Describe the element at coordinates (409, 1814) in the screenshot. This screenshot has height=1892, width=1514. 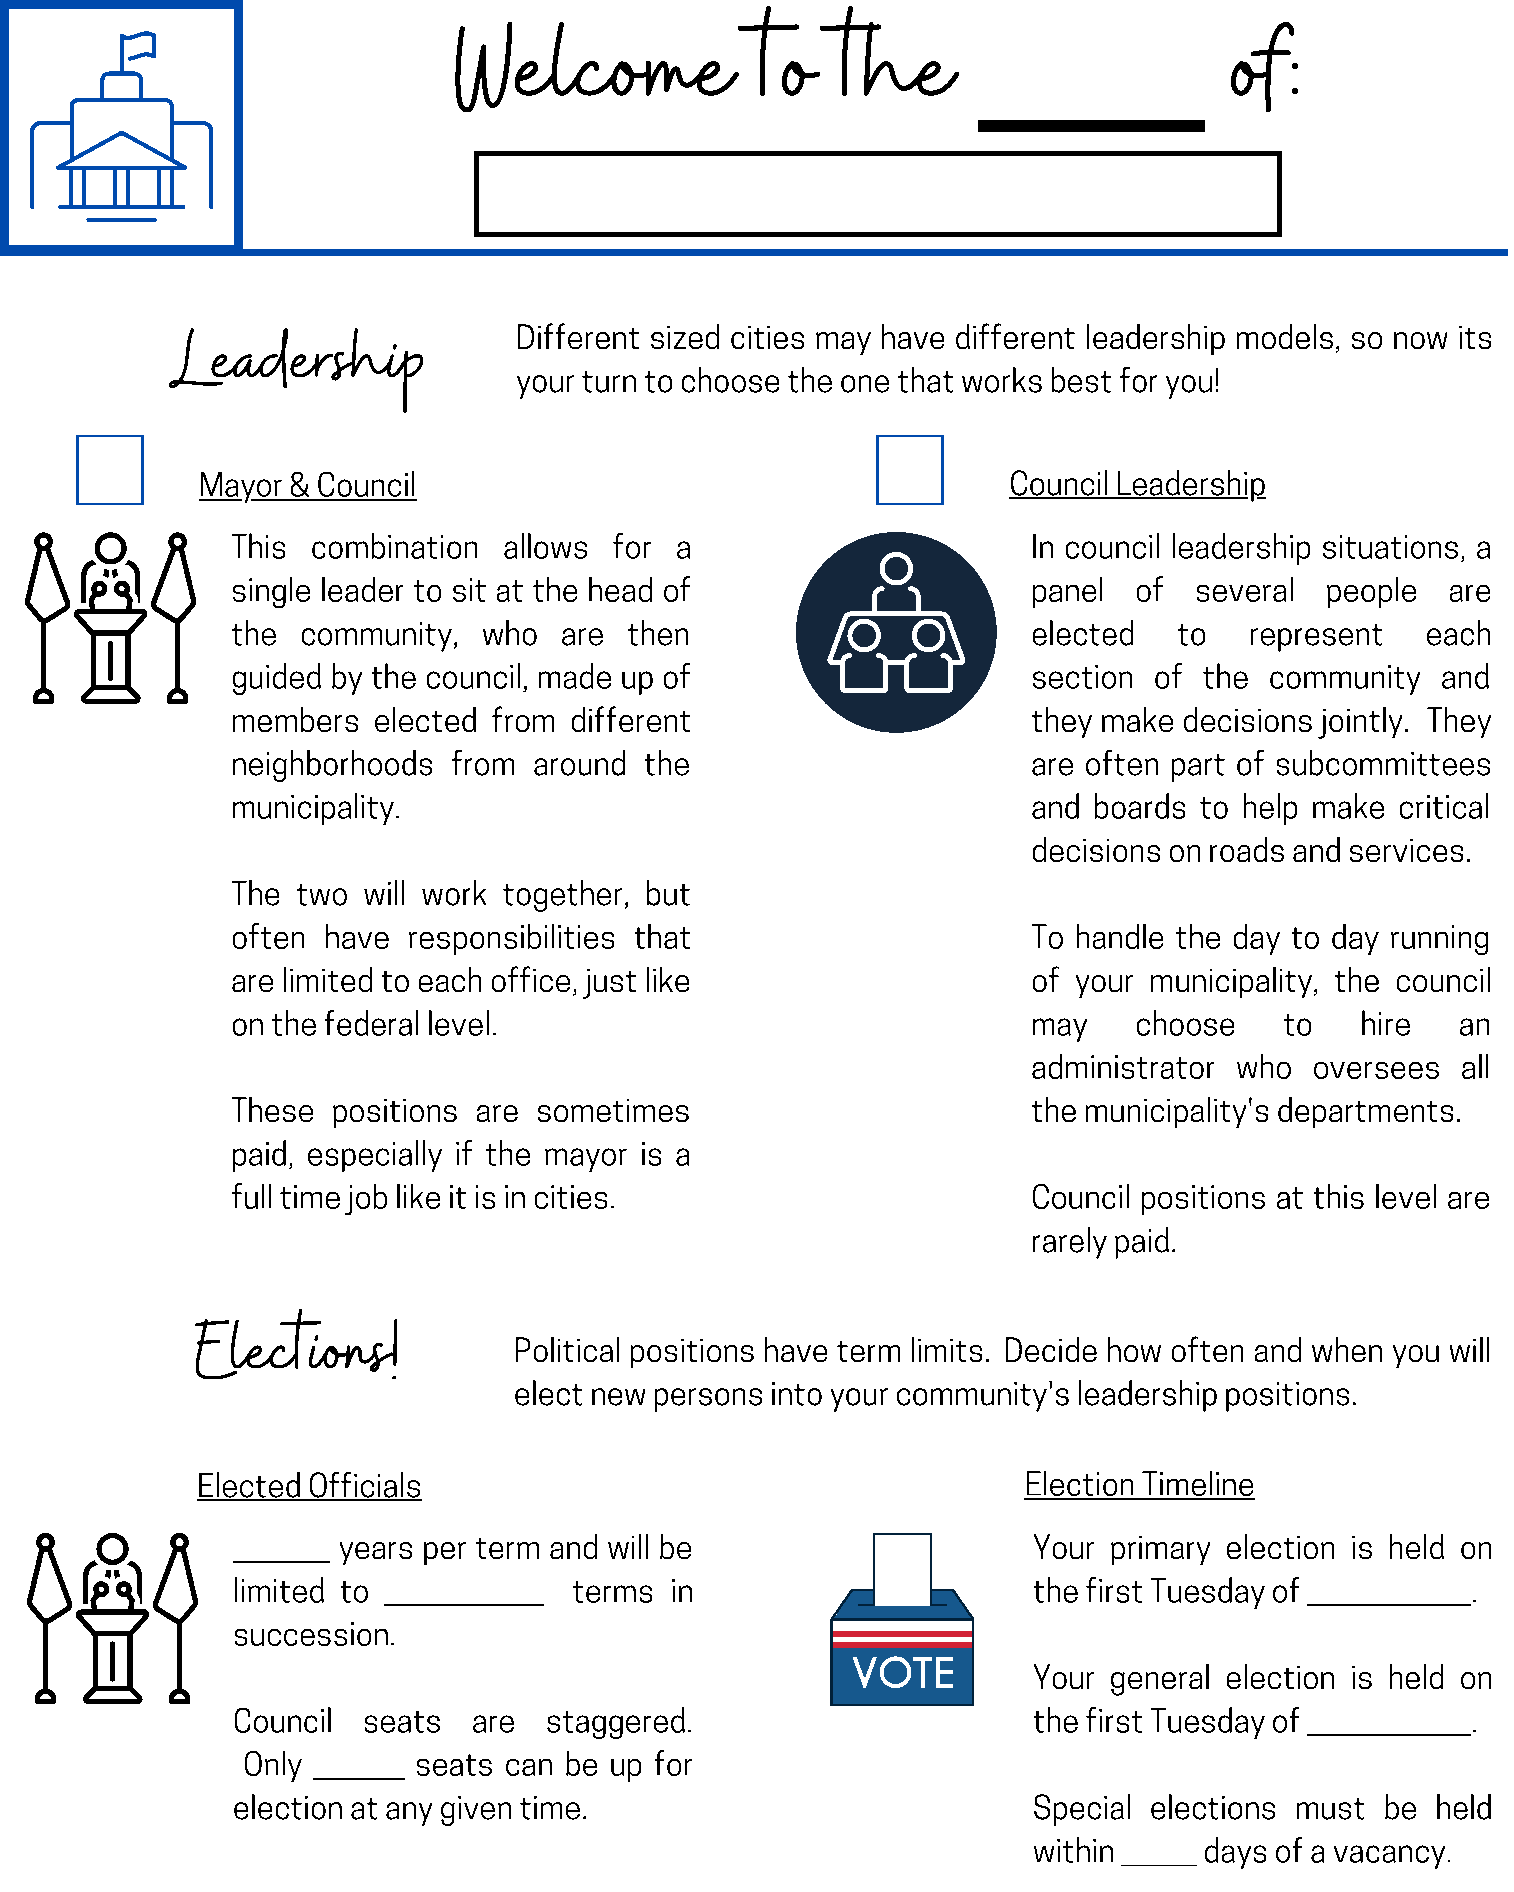
I see `any` at that location.
